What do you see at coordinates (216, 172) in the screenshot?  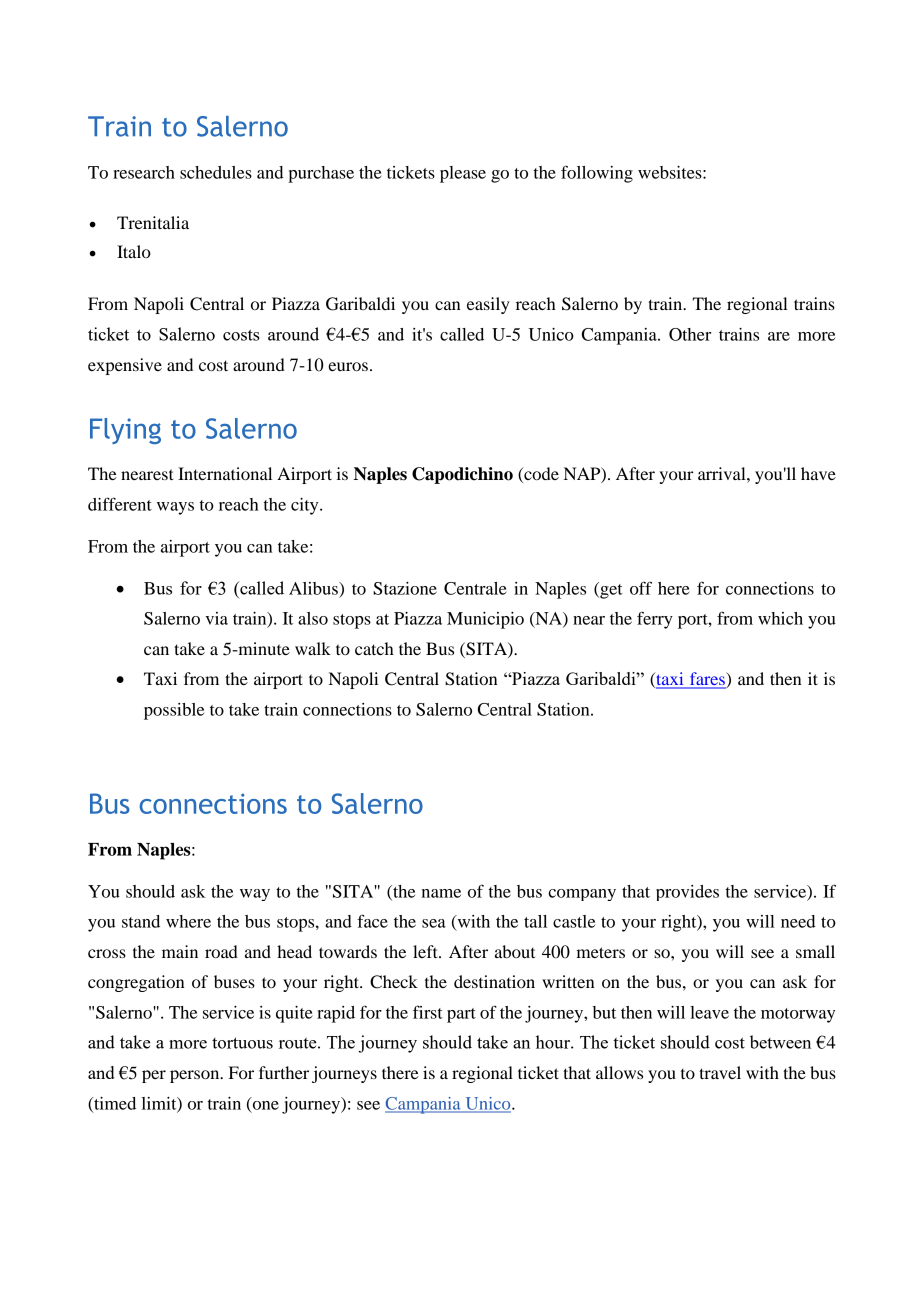 I see `schedules` at bounding box center [216, 172].
